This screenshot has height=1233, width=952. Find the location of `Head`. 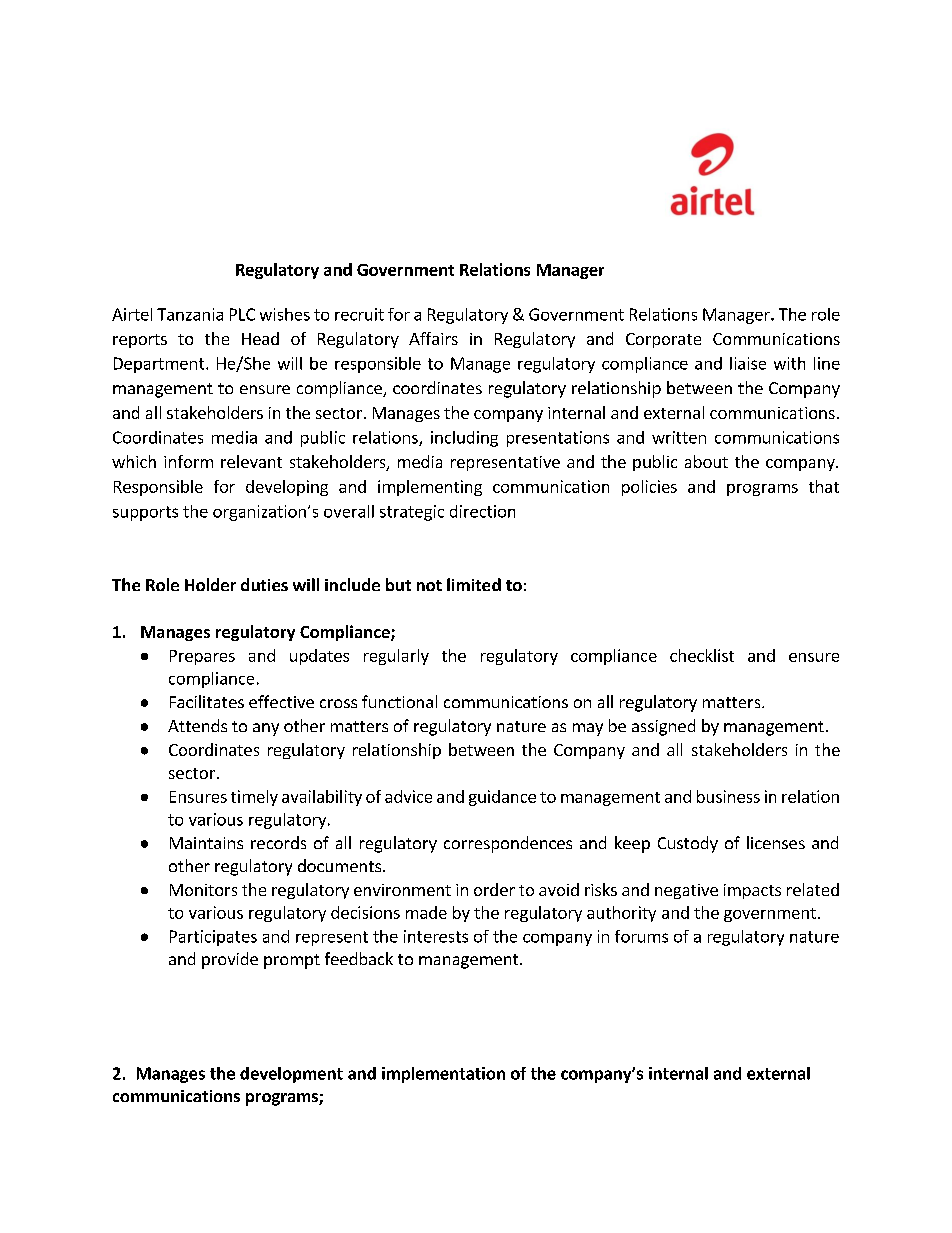

Head is located at coordinates (260, 338).
